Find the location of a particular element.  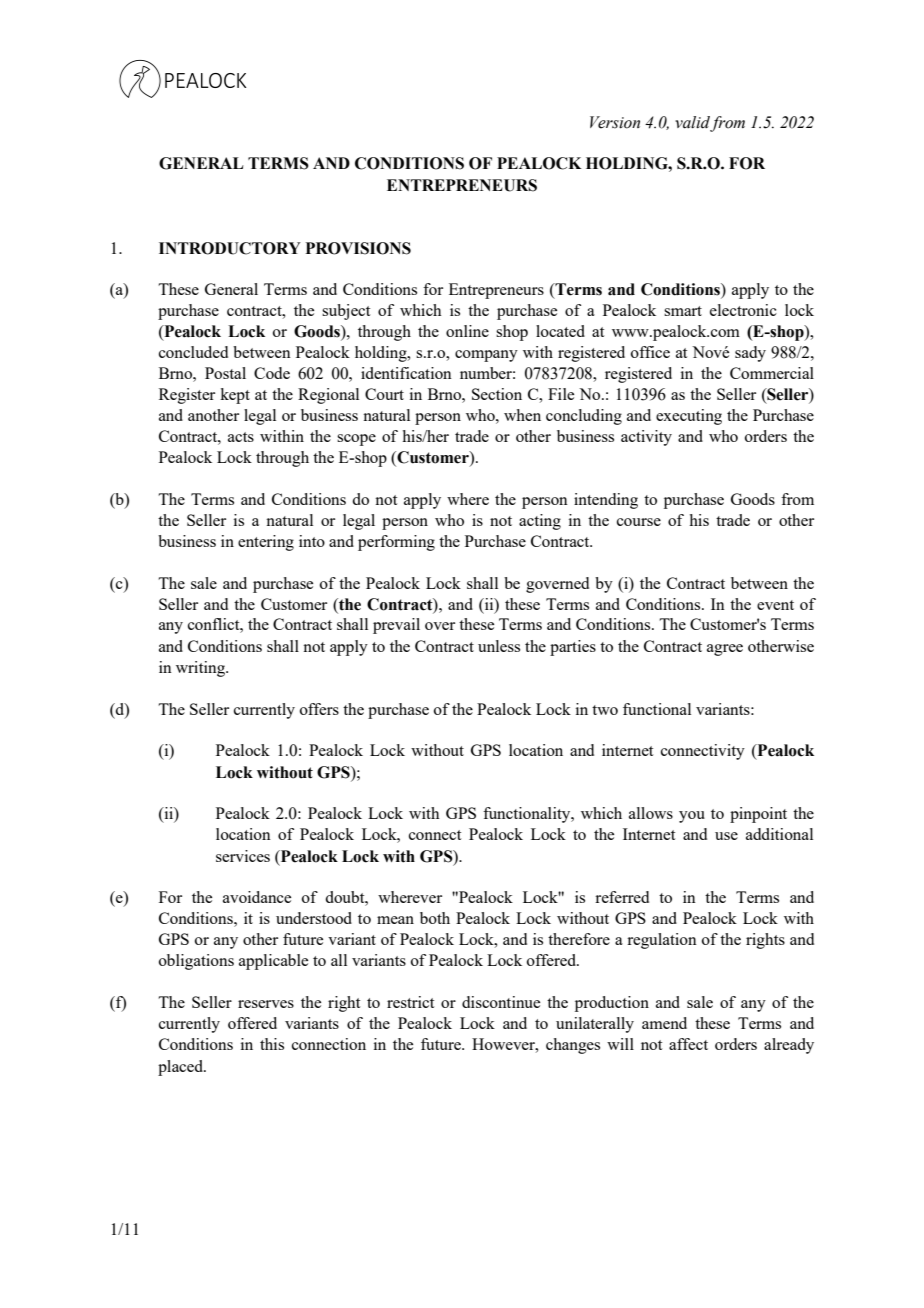

entering is located at coordinates (266, 543).
